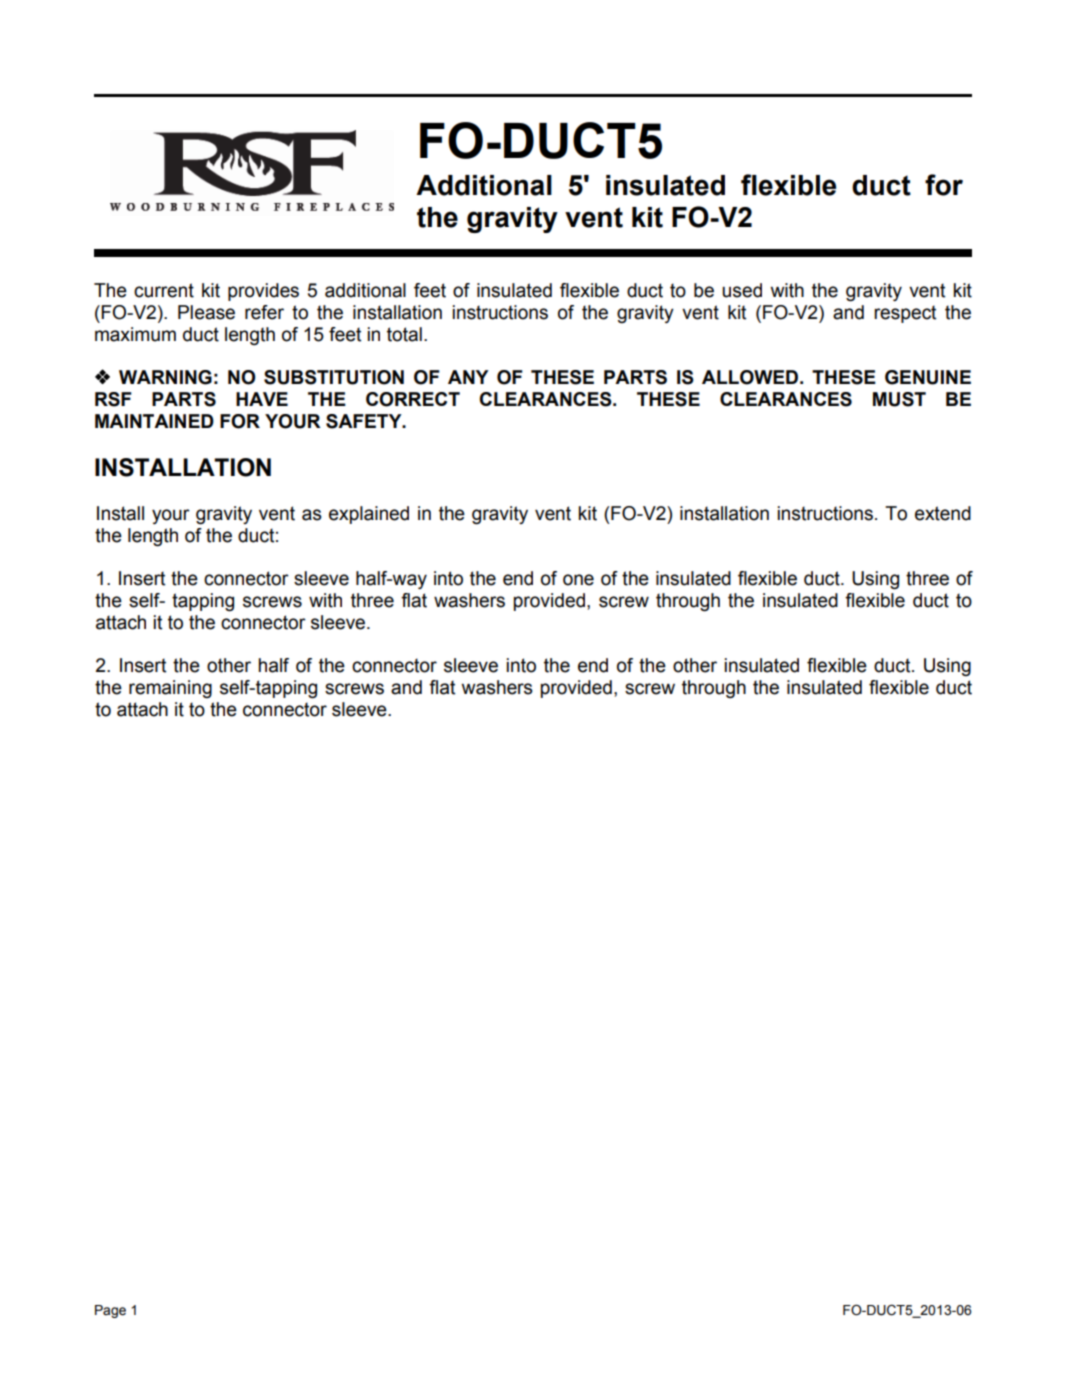 This screenshot has width=1066, height=1380. Describe the element at coordinates (206, 312) in the screenshot. I see `Please` at that location.
